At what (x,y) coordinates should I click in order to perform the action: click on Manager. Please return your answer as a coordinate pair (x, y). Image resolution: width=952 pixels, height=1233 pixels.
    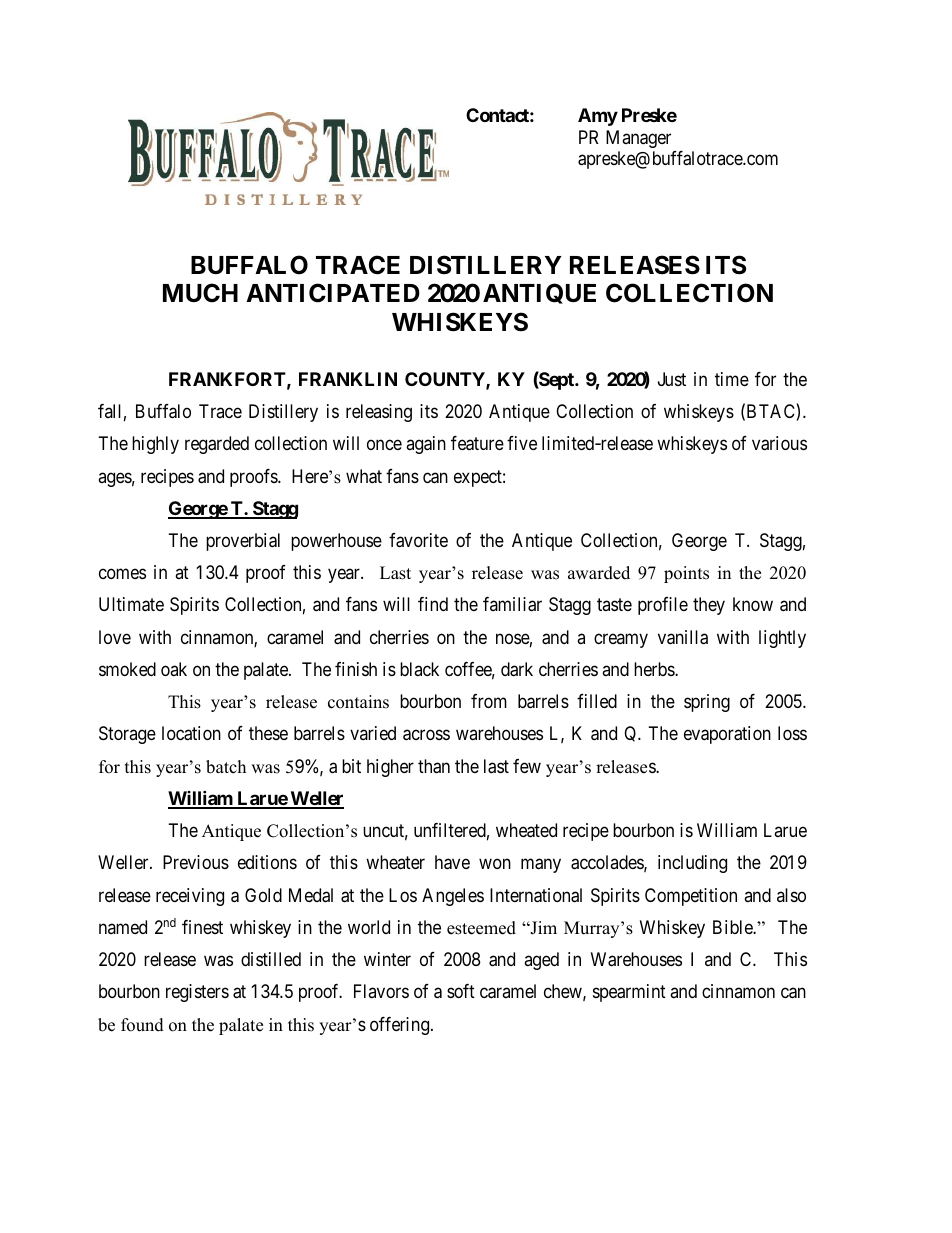
    Looking at the image, I should click on (638, 139).
